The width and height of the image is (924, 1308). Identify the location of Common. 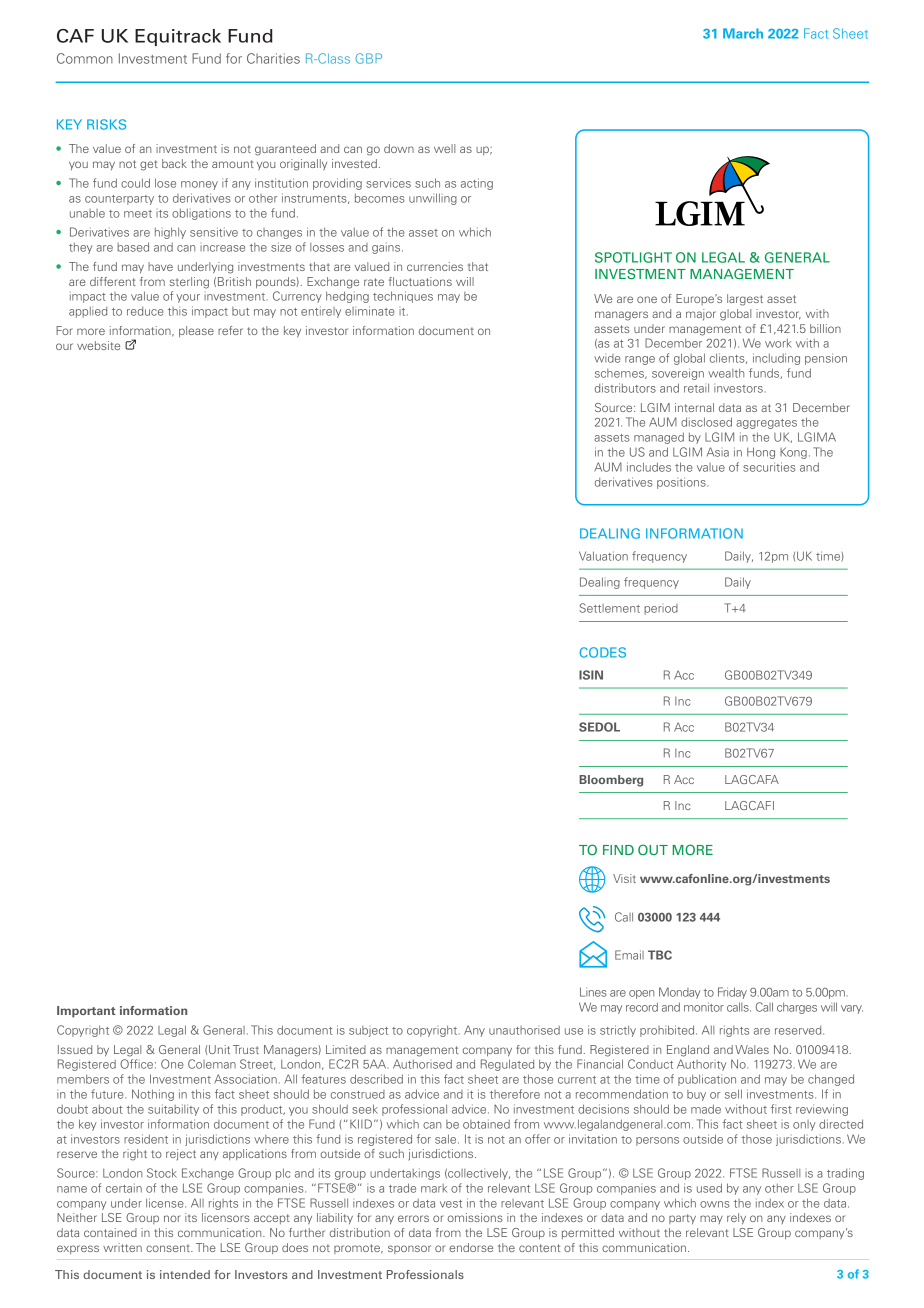
(85, 58).
